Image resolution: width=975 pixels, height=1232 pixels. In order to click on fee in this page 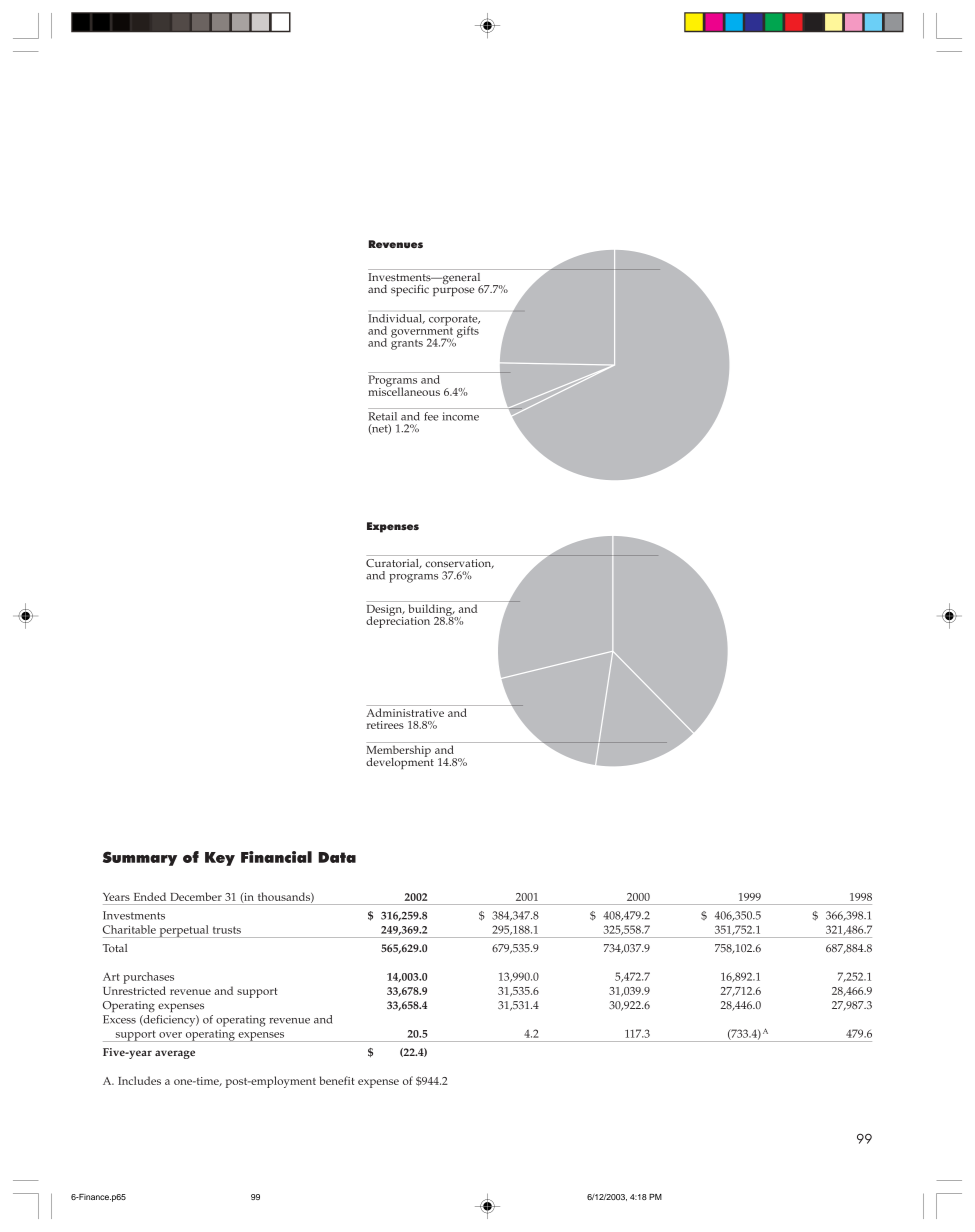, I will do `click(431, 416)`.
